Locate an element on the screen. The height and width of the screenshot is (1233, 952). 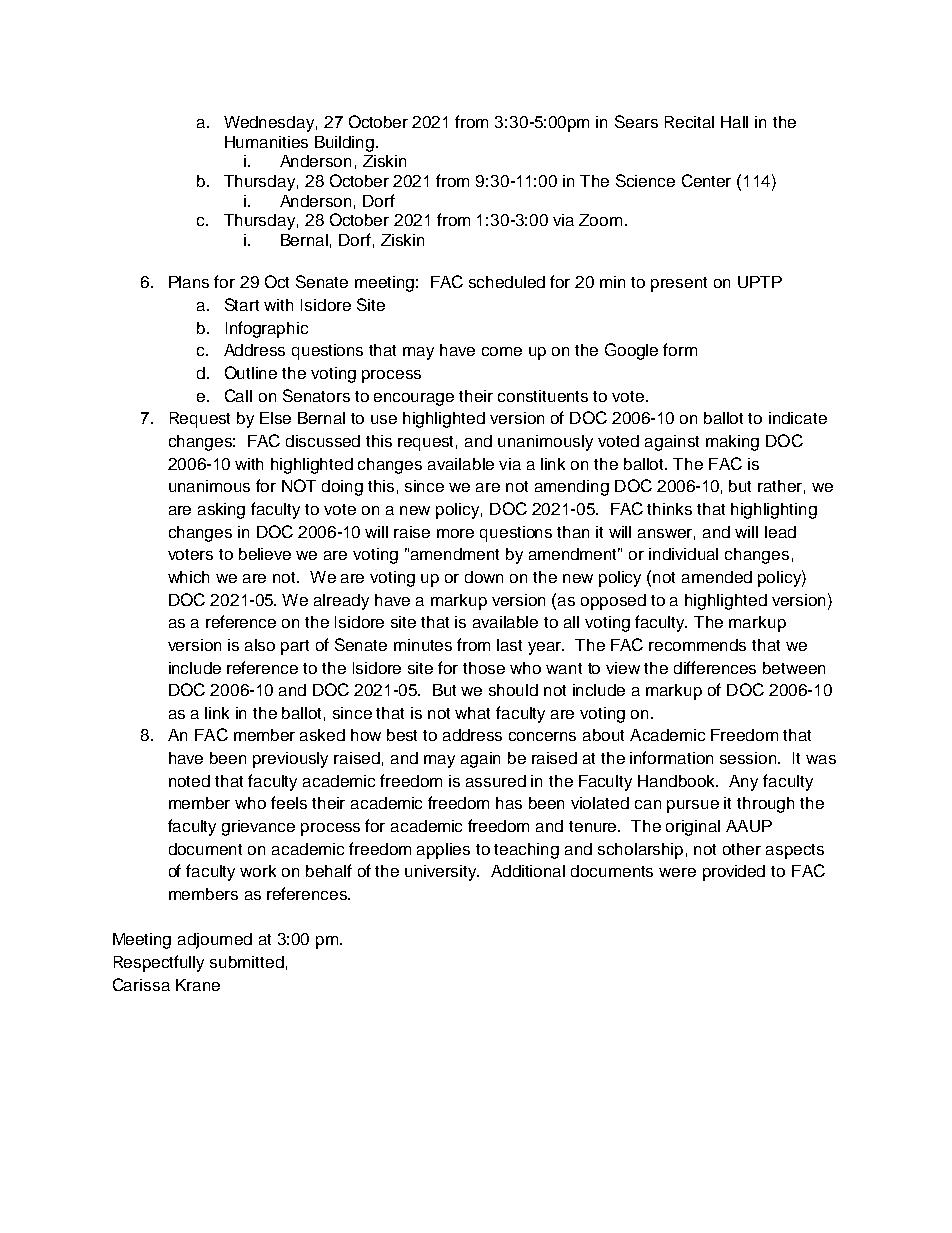
university is located at coordinates (442, 873).
